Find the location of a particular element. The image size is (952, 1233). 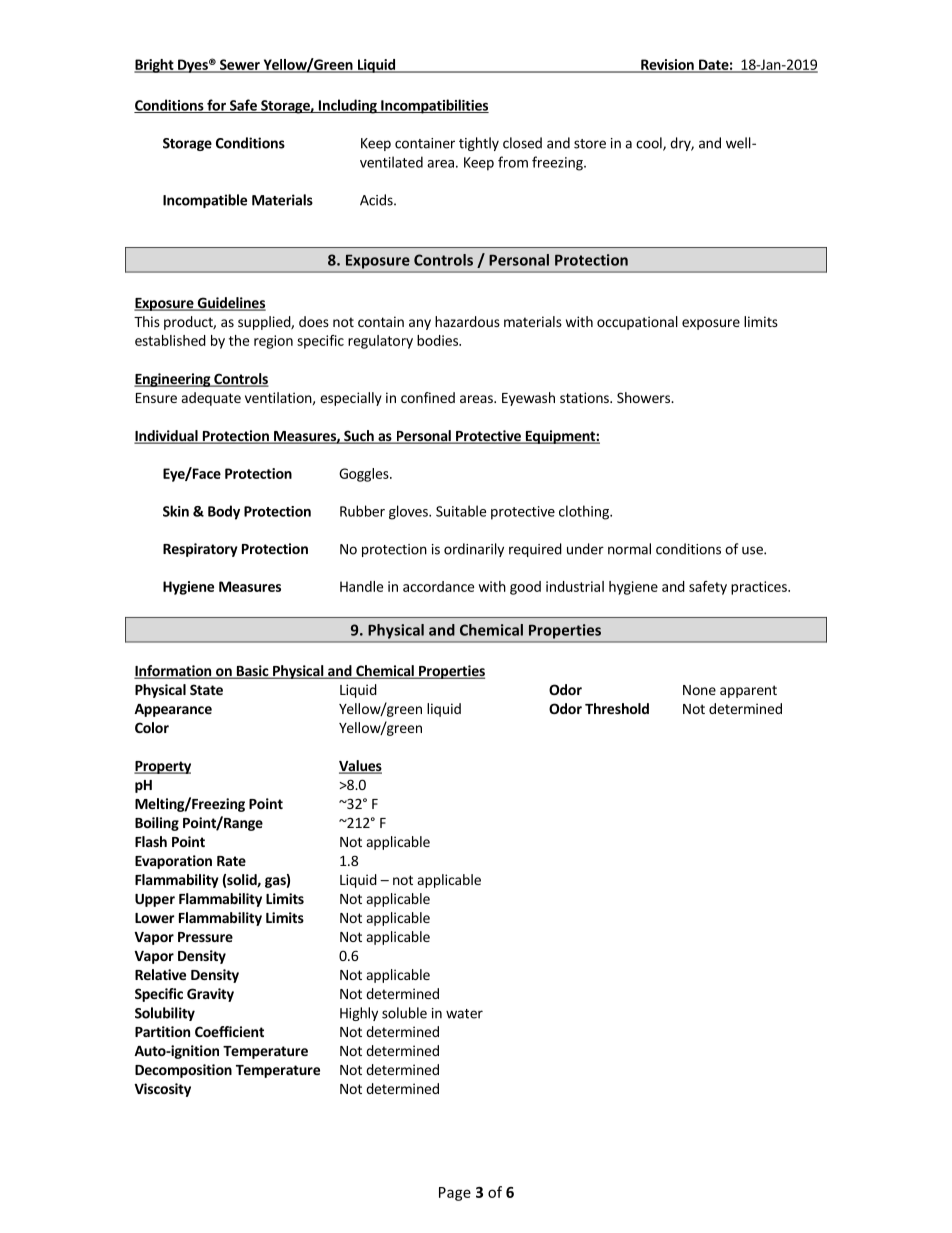

Values is located at coordinates (360, 767).
